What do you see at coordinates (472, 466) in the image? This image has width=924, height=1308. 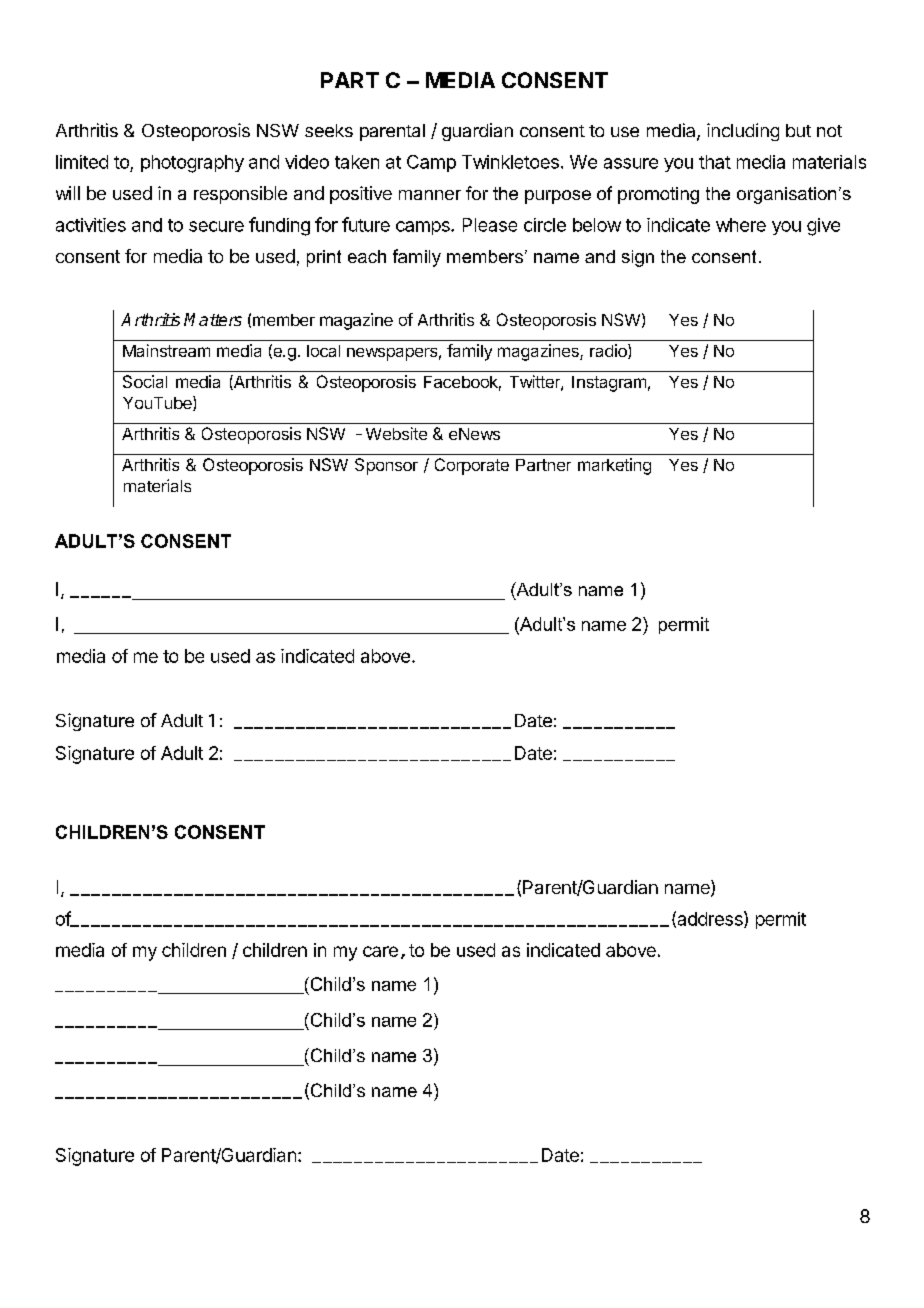 I see `Corporate` at bounding box center [472, 466].
